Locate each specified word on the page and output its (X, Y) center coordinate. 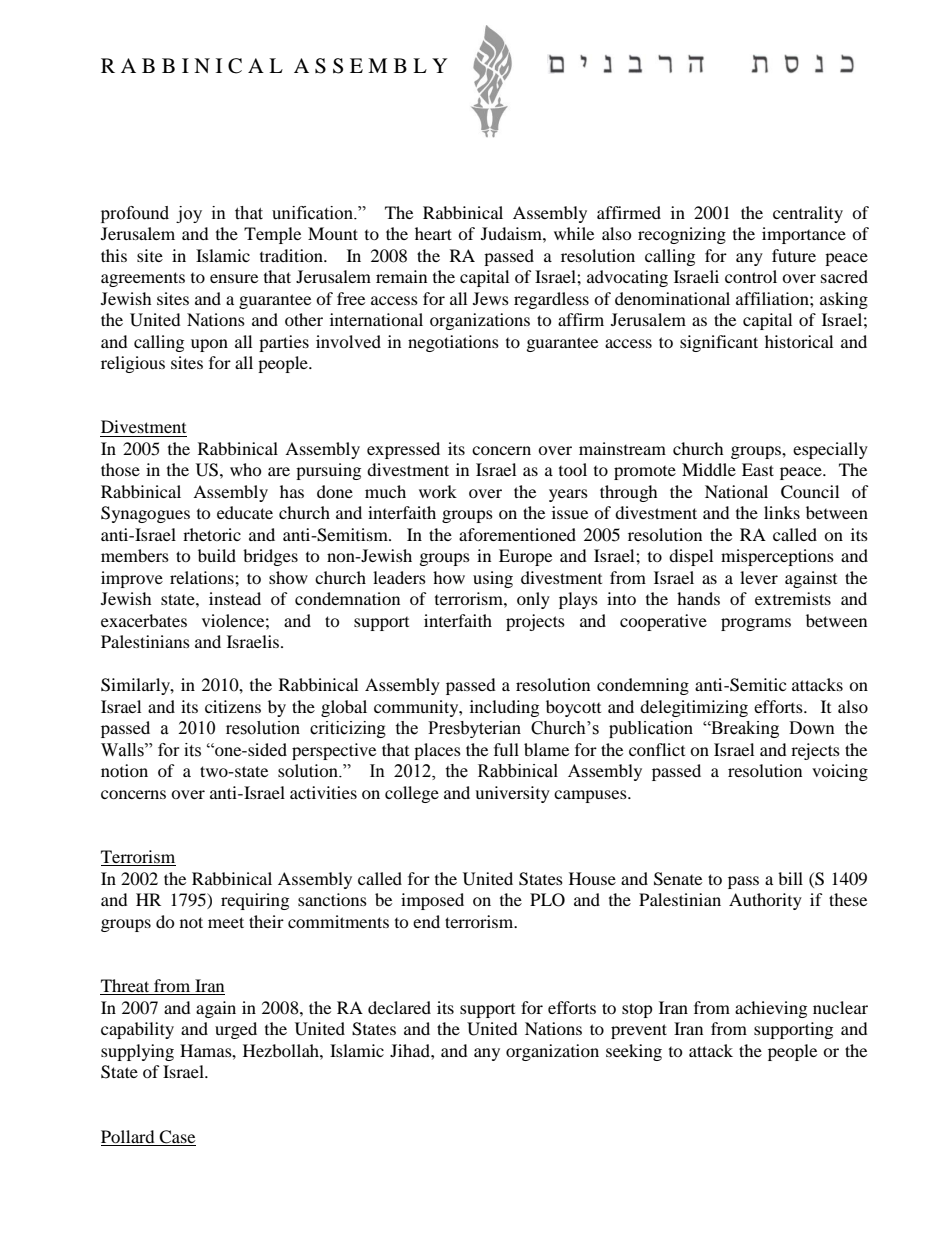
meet (226, 922)
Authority (765, 901)
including (504, 708)
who (246, 469)
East (758, 469)
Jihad (411, 1050)
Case (177, 1137)
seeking (634, 1052)
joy (189, 214)
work (438, 491)
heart (433, 233)
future (794, 255)
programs (756, 624)
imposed (432, 901)
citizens (233, 706)
